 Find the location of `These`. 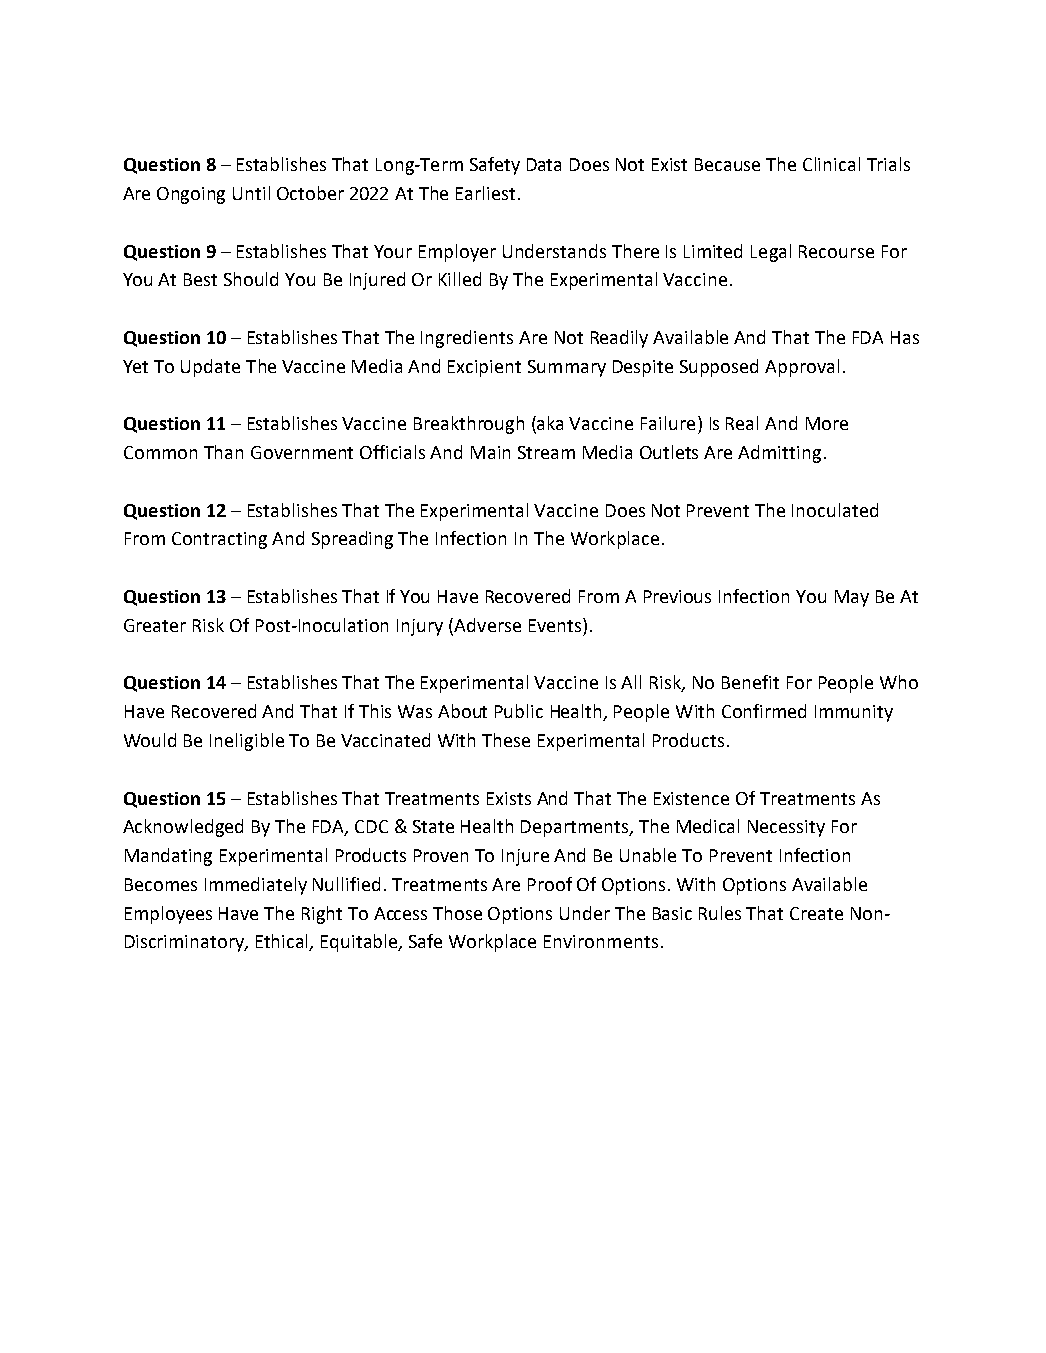

These is located at coordinates (506, 740).
